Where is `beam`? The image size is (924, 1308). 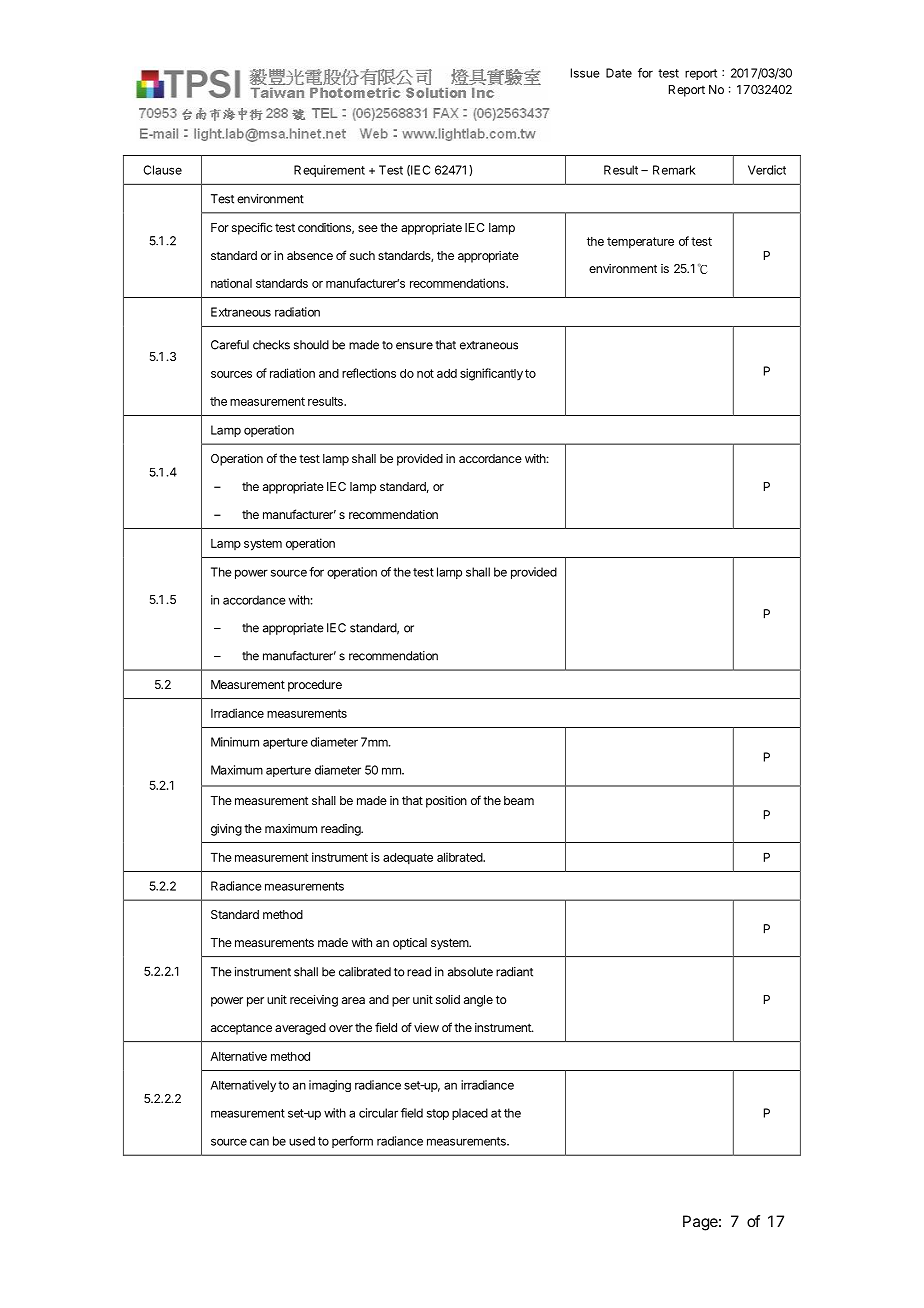 beam is located at coordinates (519, 800).
